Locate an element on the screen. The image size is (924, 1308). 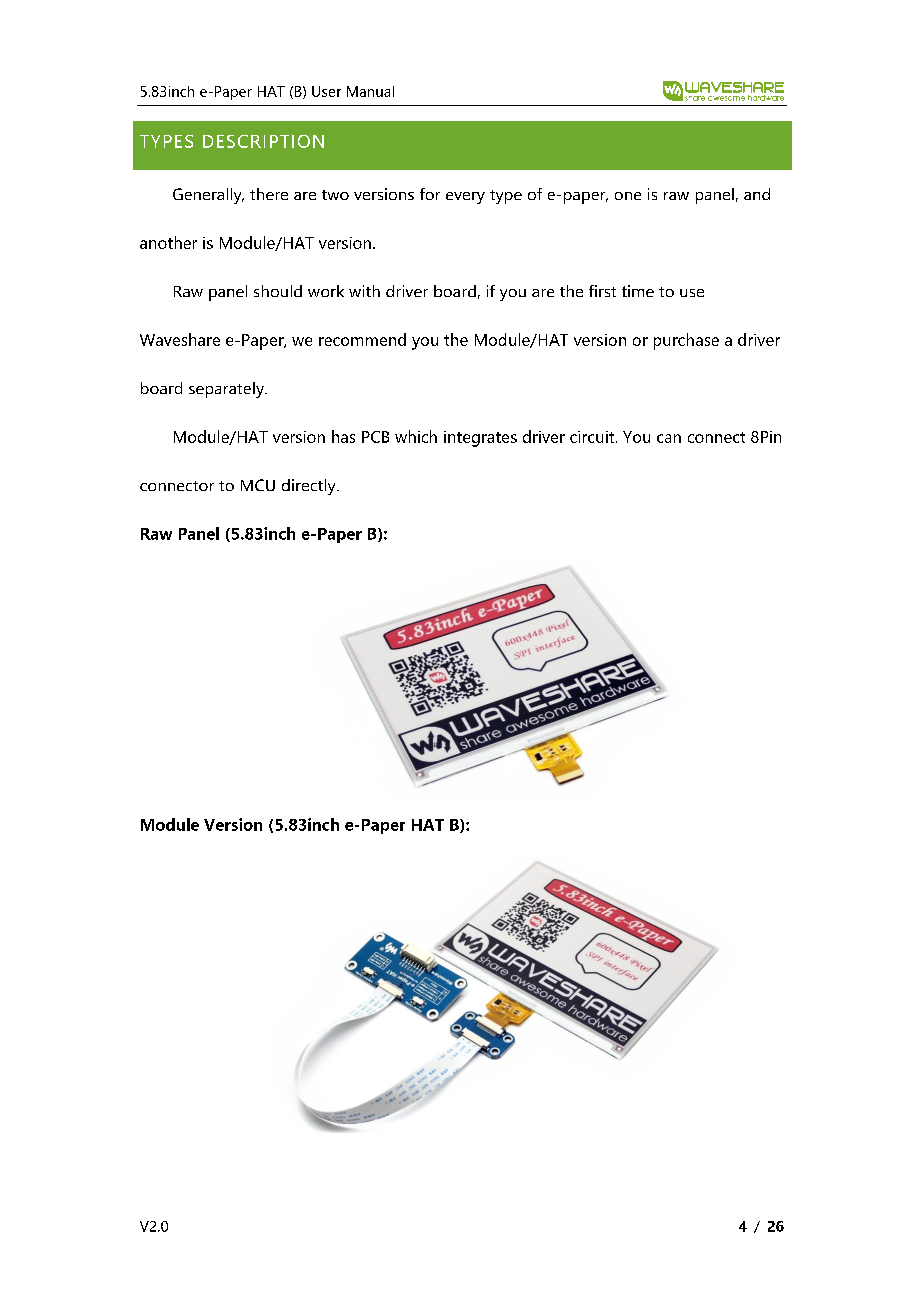
with is located at coordinates (364, 291).
